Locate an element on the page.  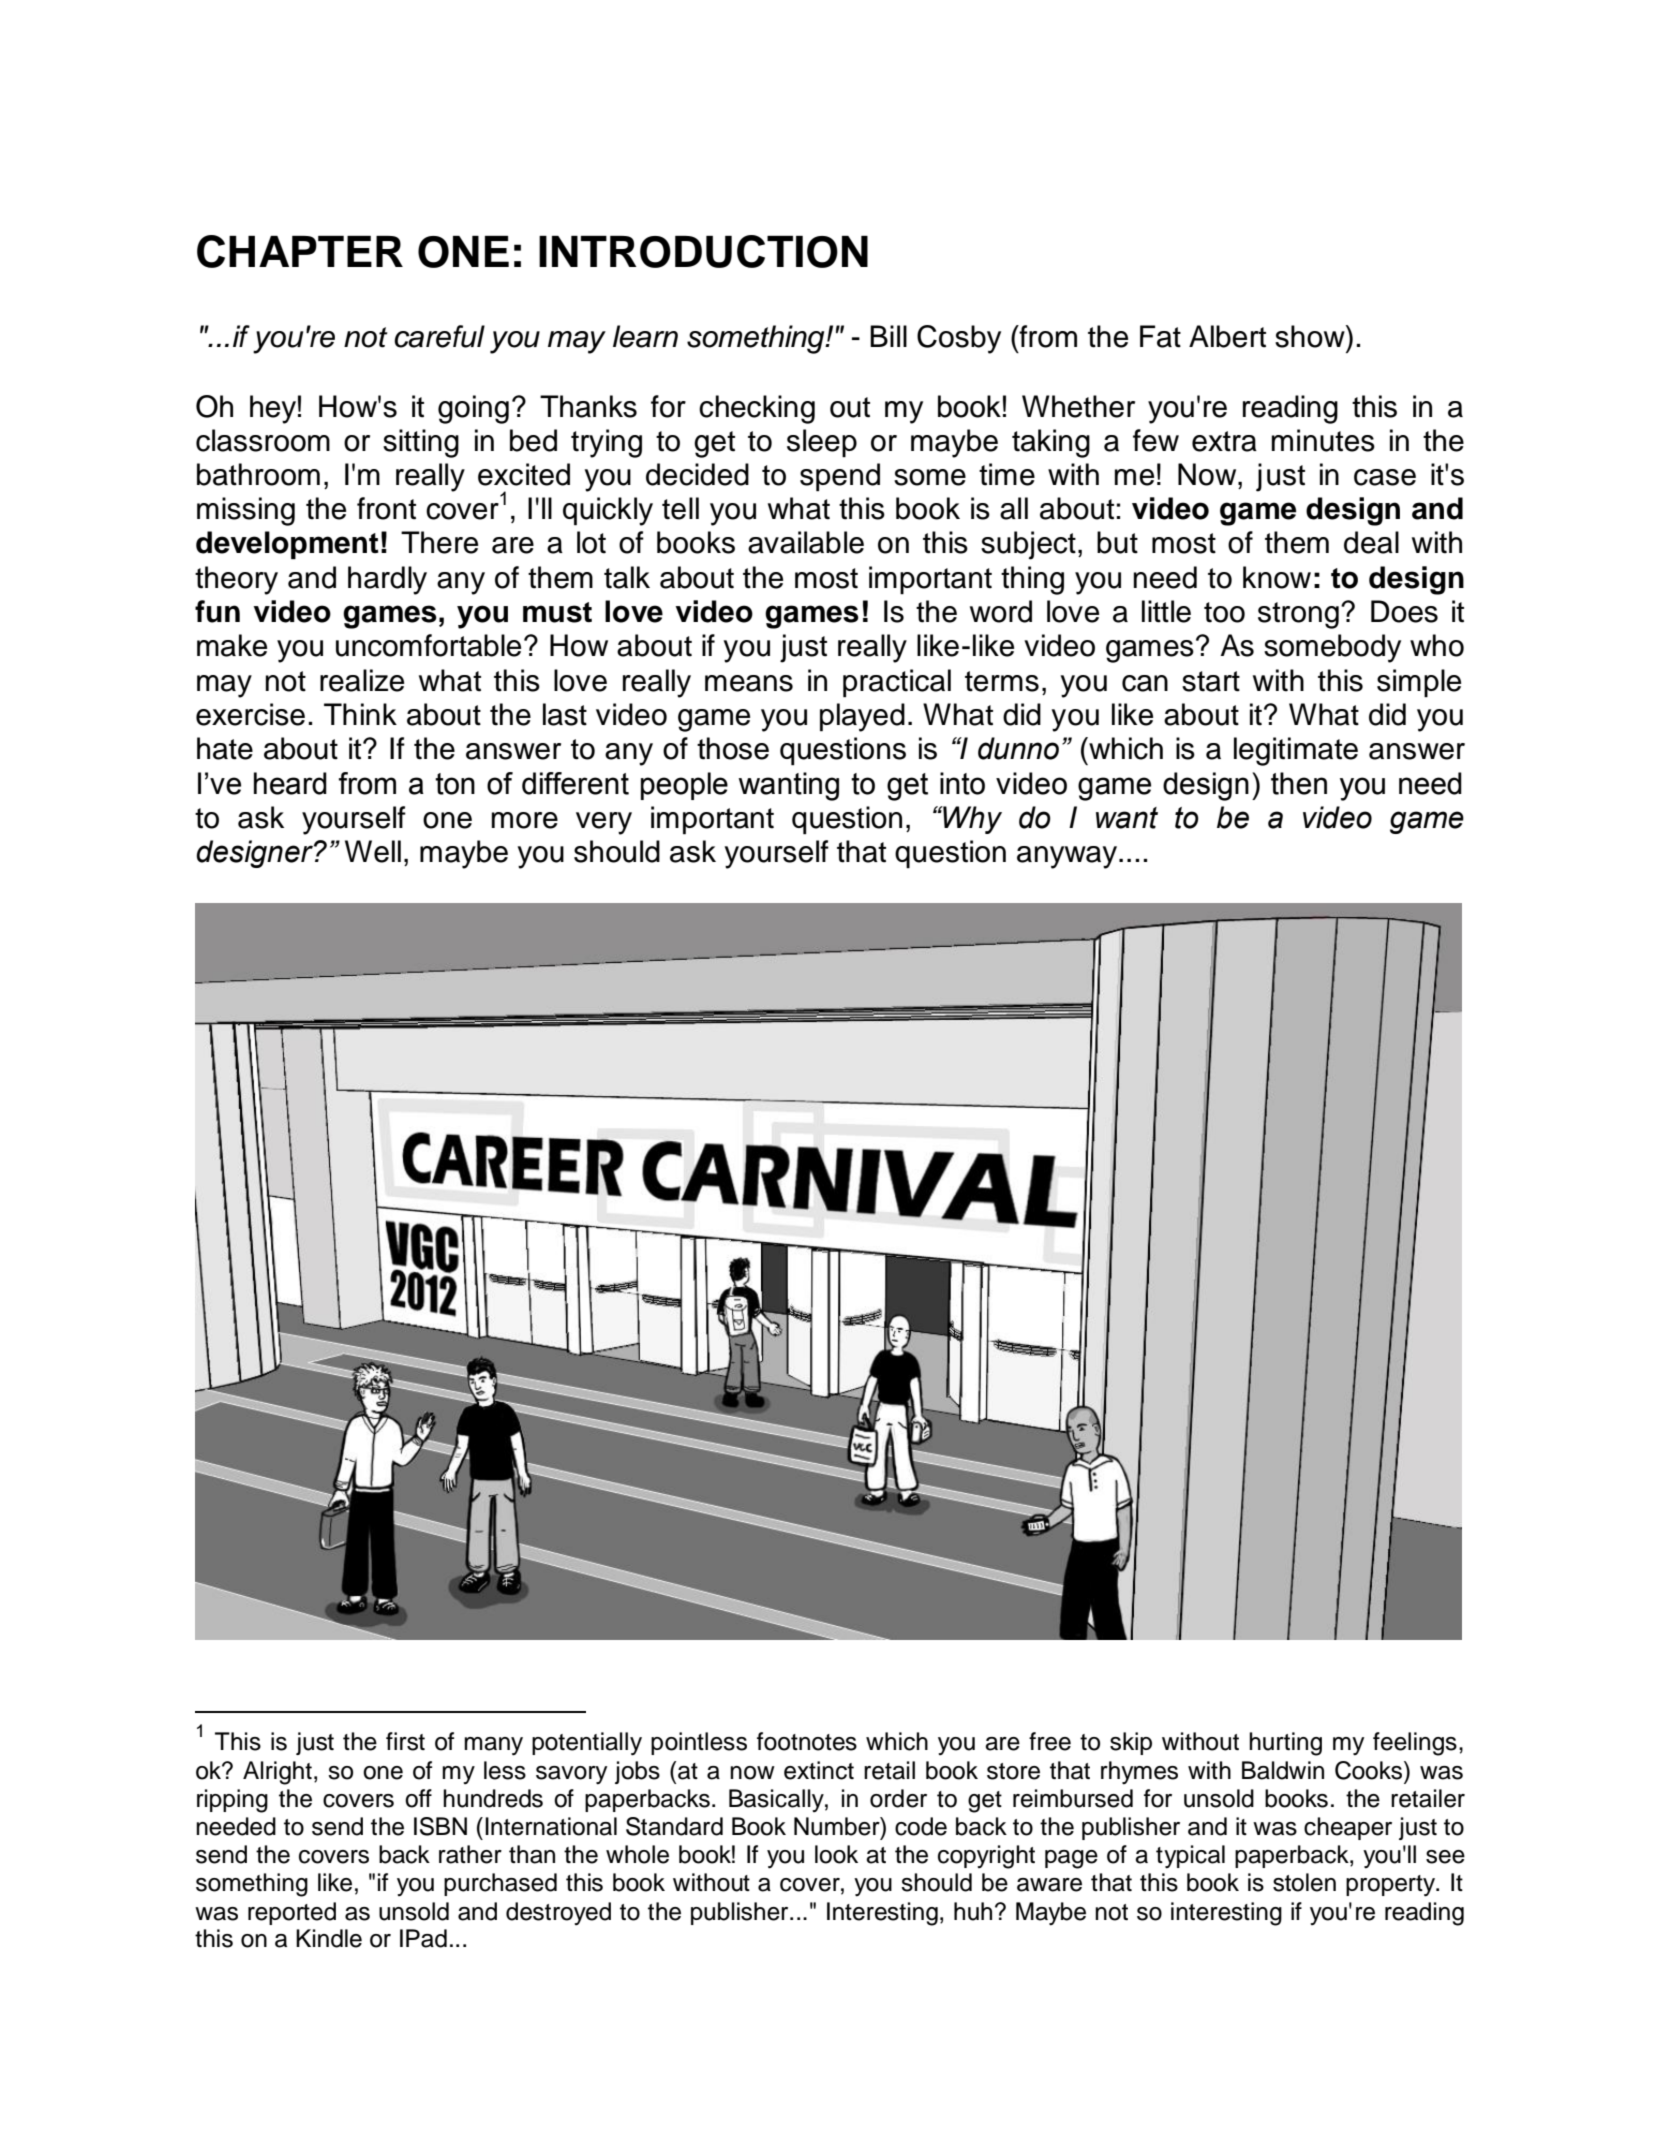
Well is located at coordinates (373, 851).
